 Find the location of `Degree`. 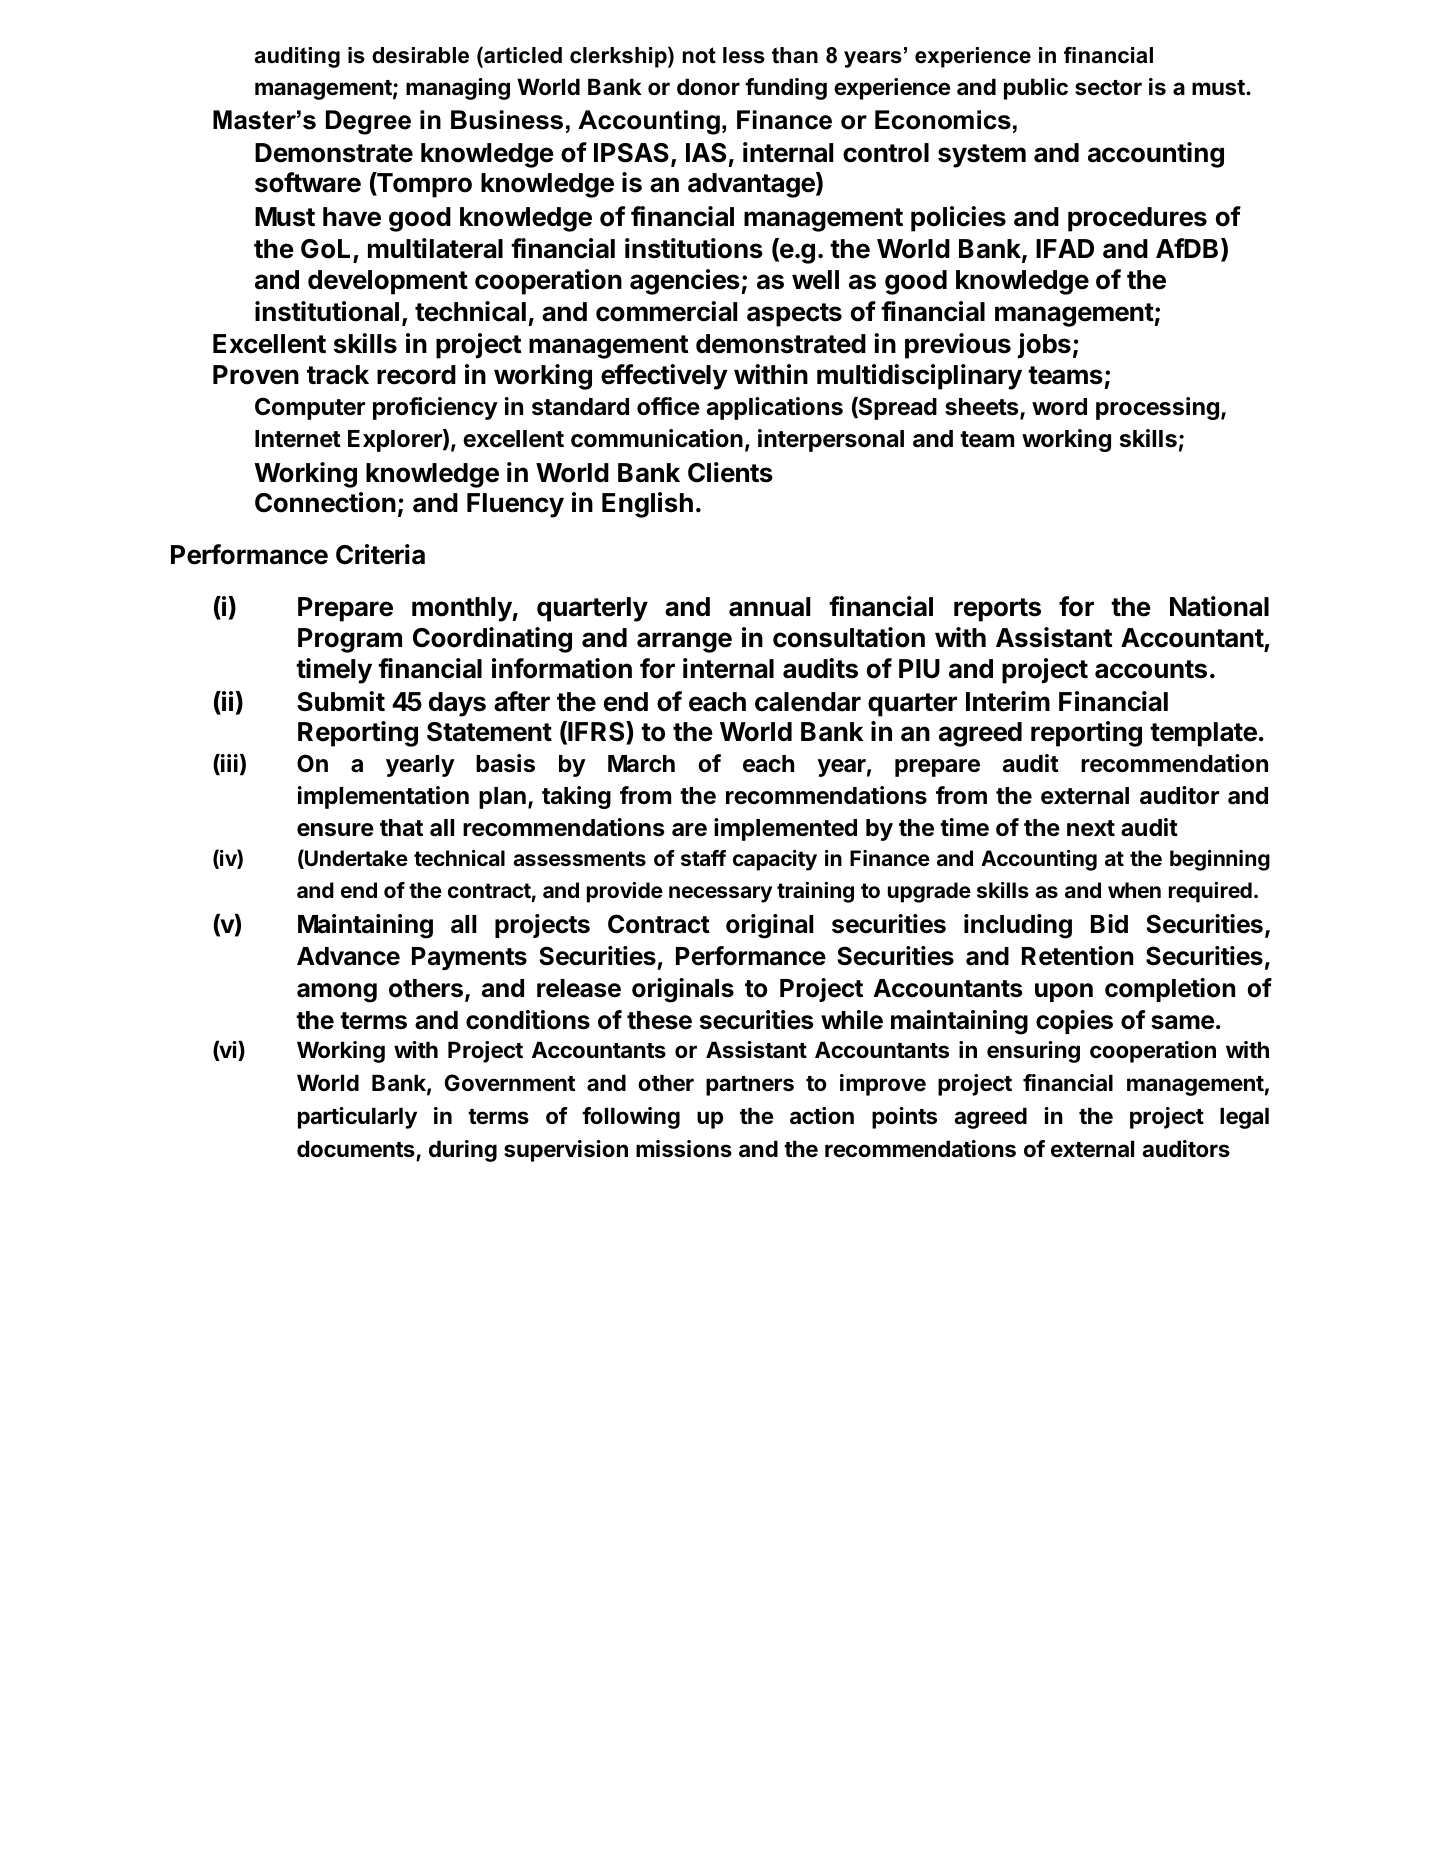

Degree is located at coordinates (368, 122).
